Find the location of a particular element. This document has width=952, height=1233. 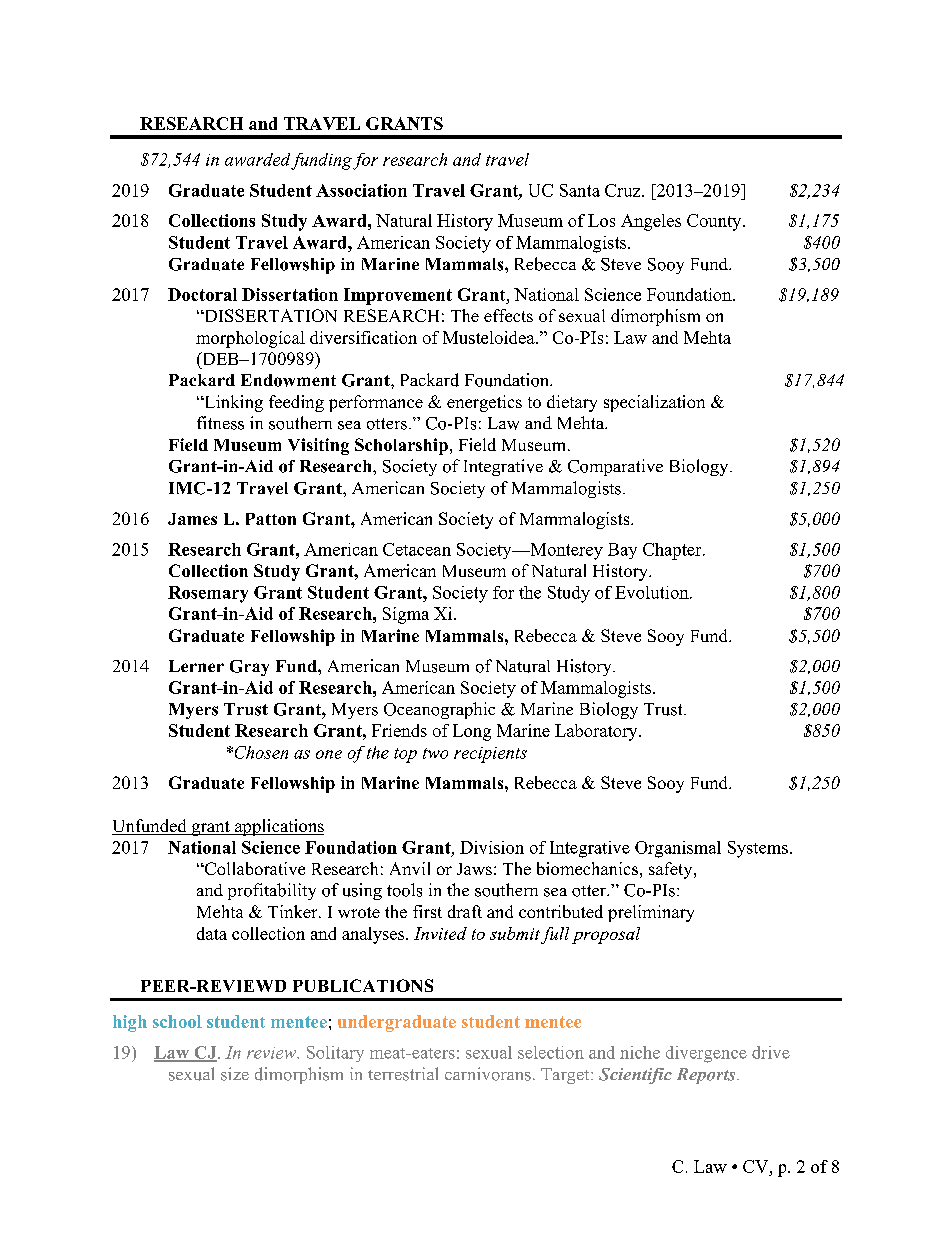

Association is located at coordinates (361, 190).
